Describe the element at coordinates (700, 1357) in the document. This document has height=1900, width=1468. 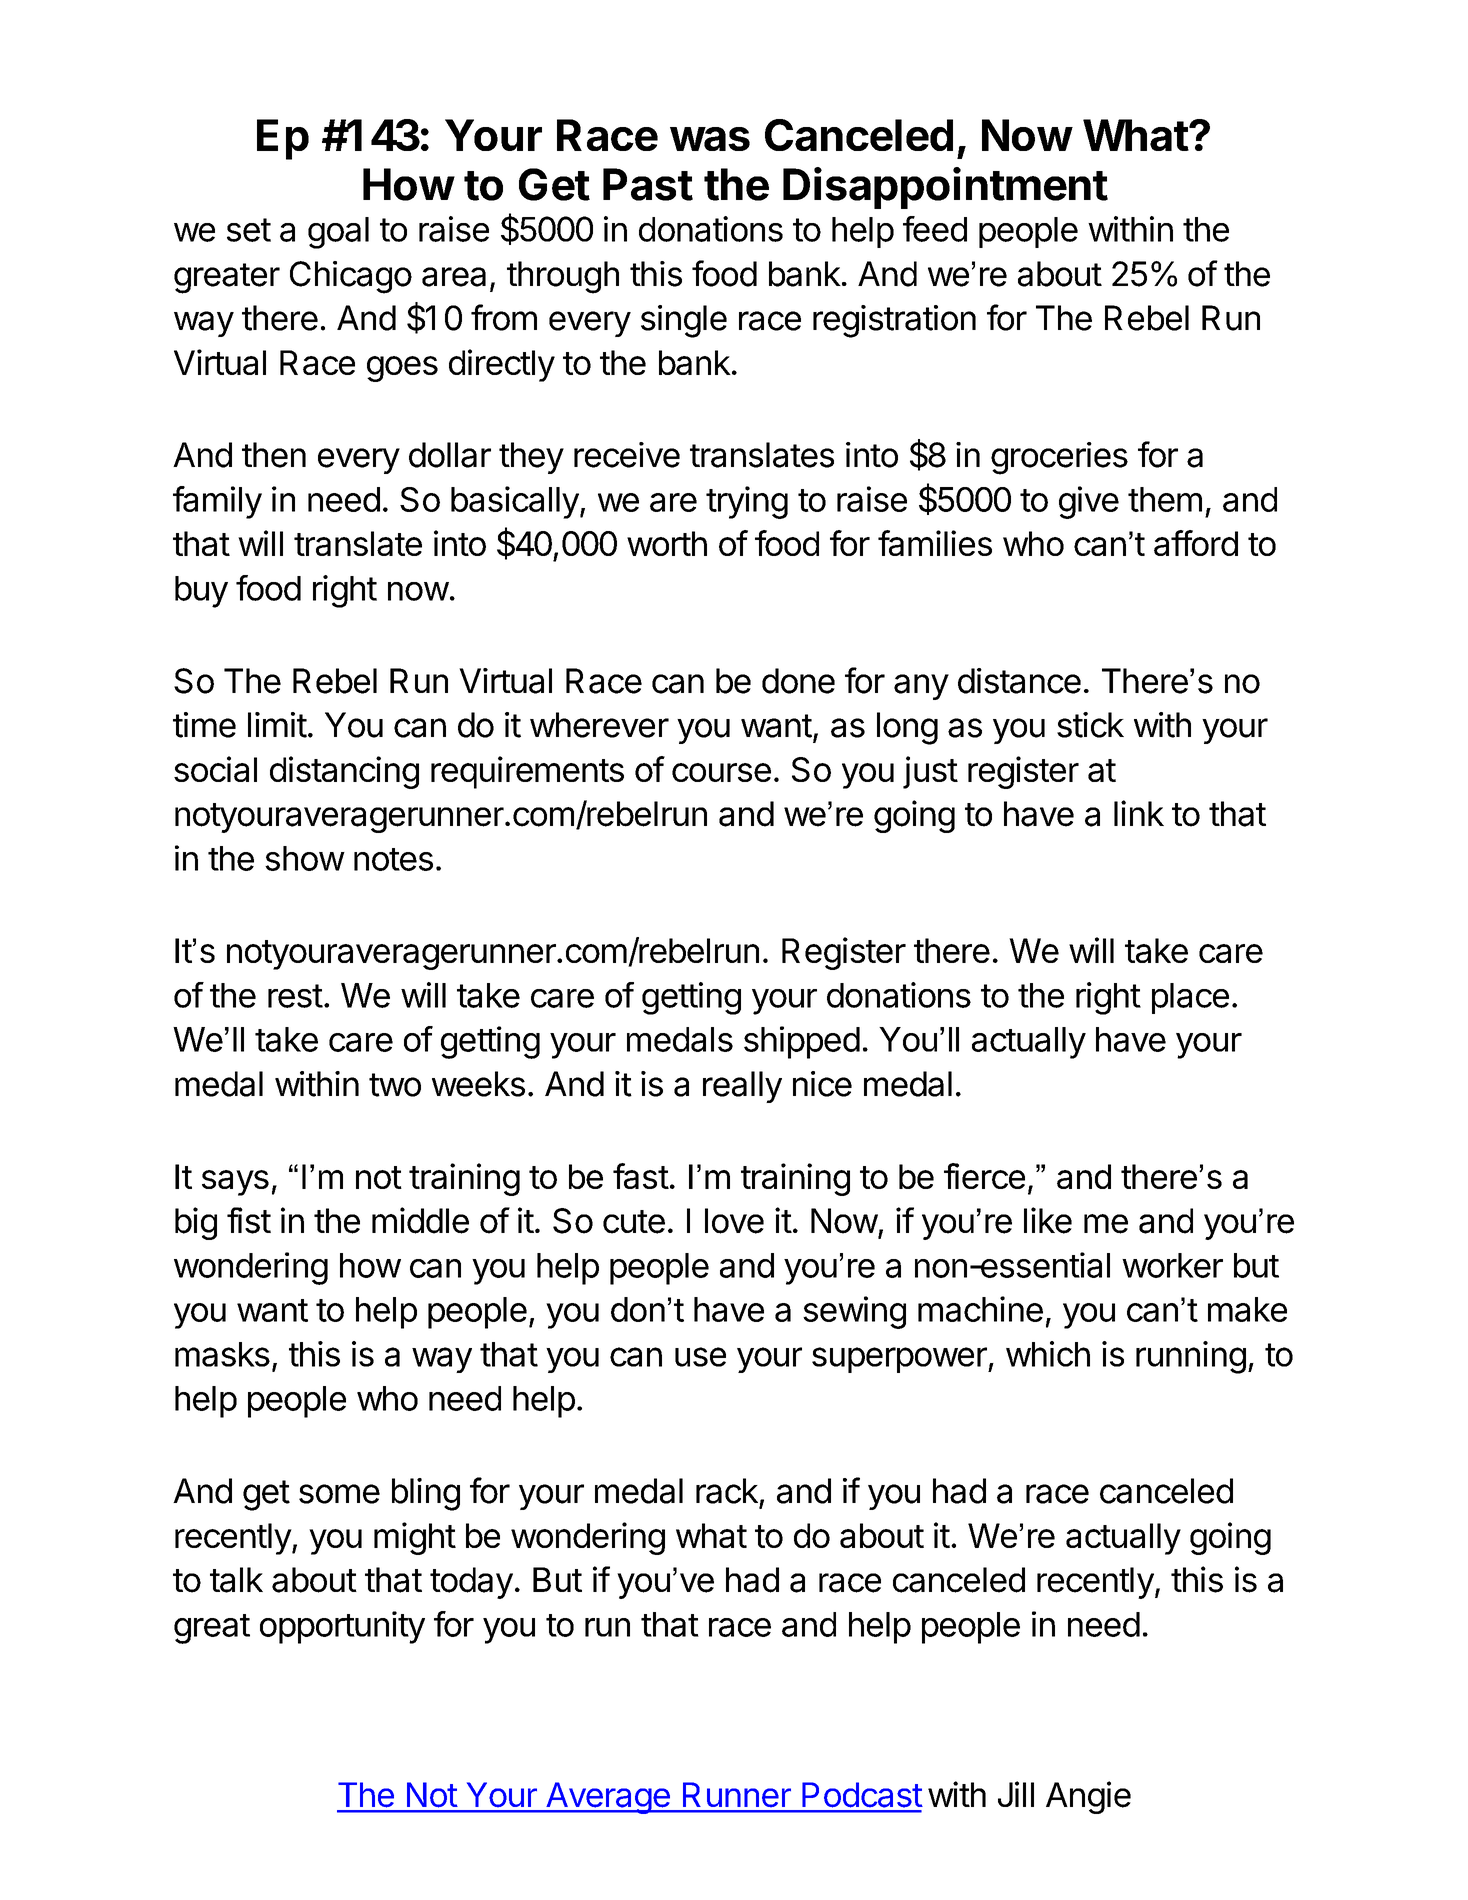
I see `use` at that location.
